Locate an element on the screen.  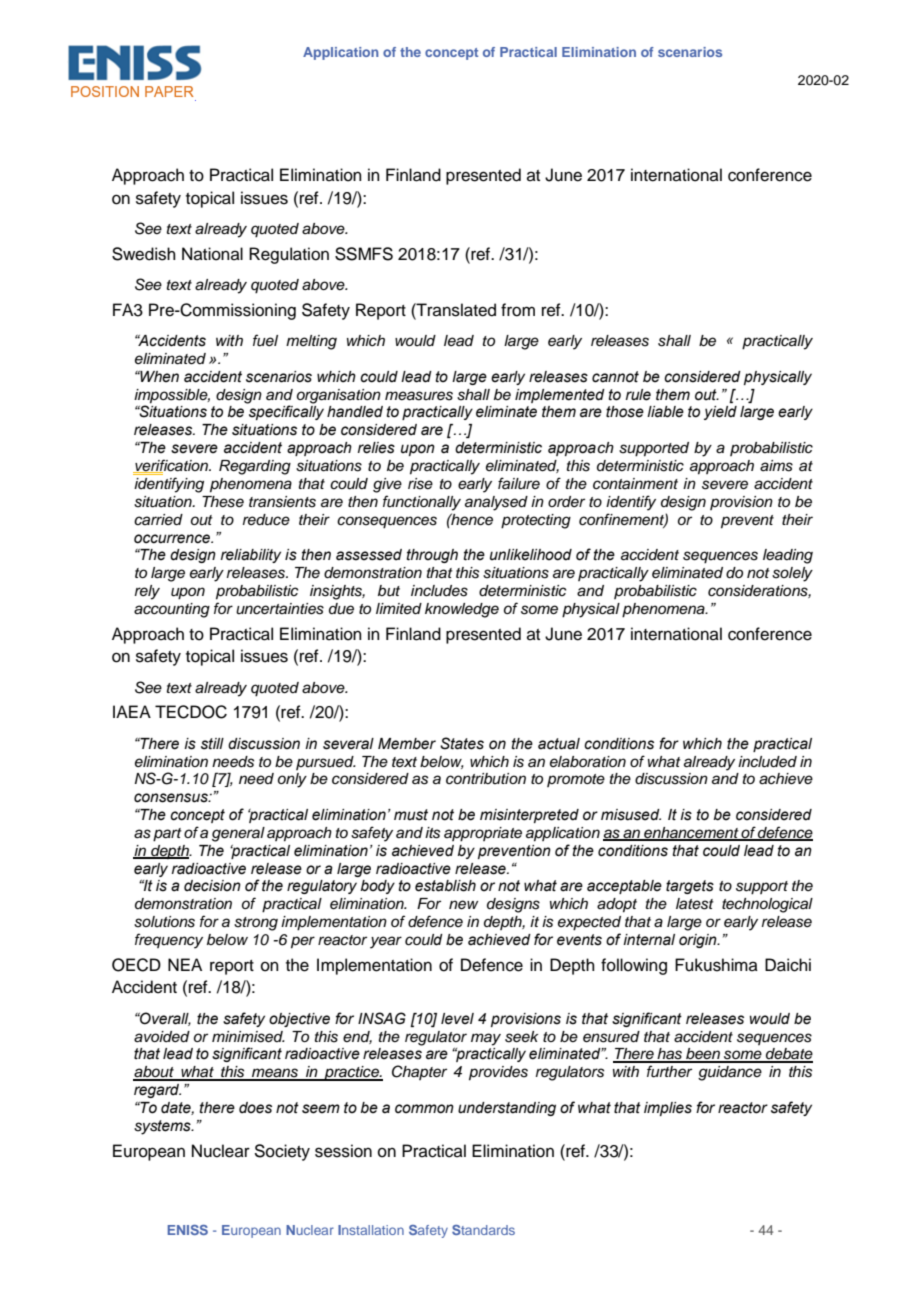
Society is located at coordinates (282, 1152).
